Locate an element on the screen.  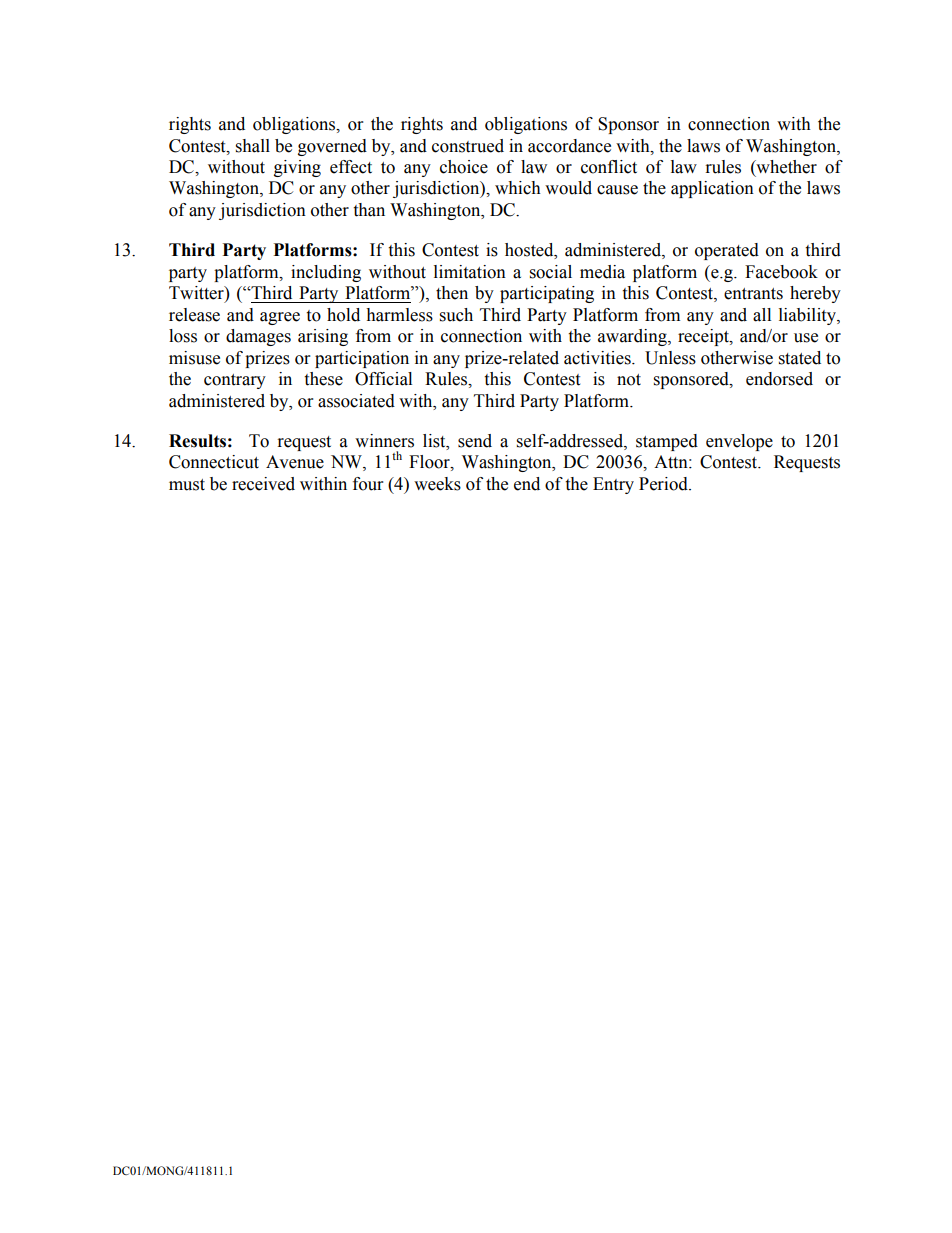
activities is located at coordinates (598, 358).
